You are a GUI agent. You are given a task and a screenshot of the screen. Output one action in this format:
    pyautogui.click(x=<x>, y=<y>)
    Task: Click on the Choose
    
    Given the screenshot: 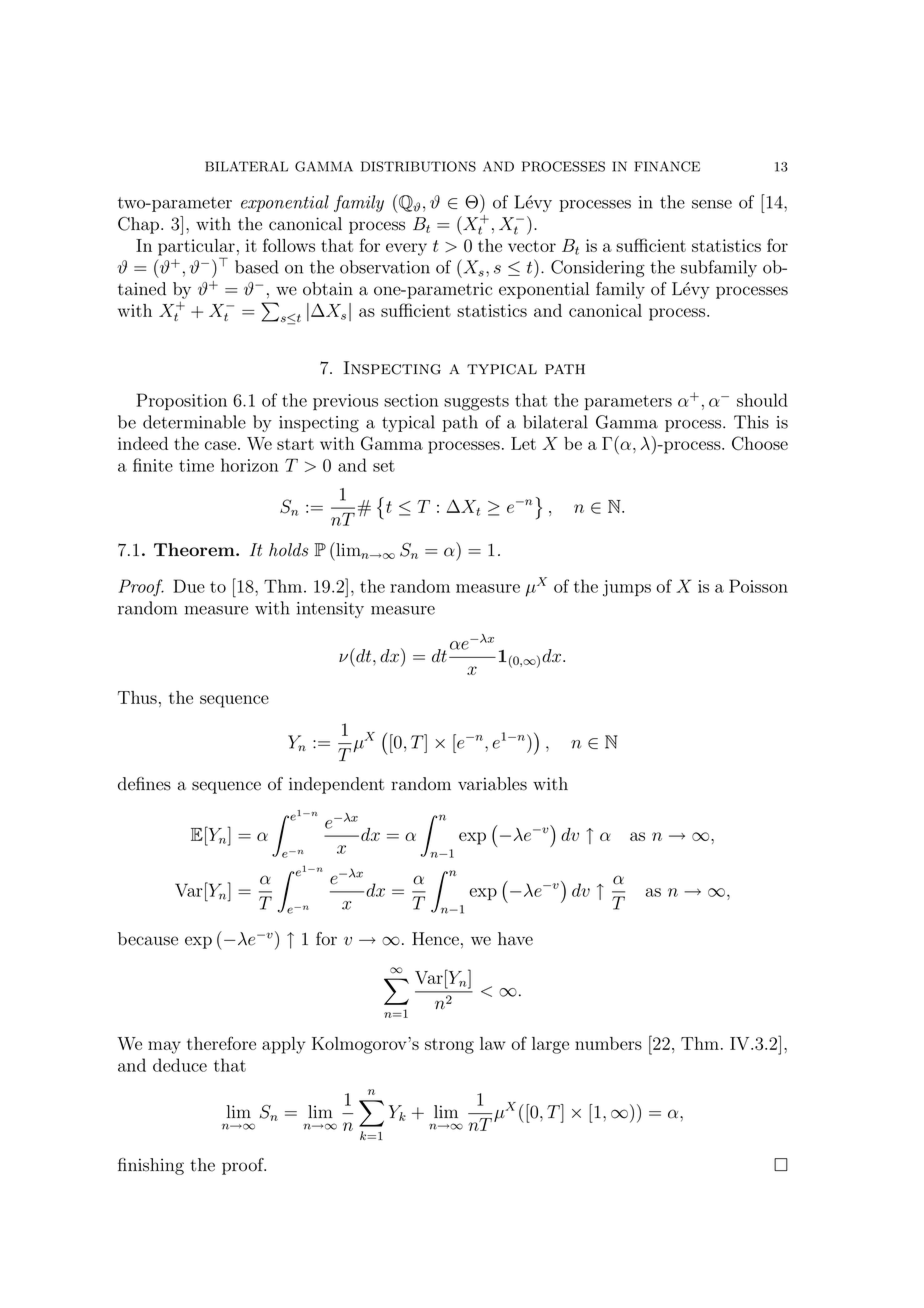 What is the action you would take?
    pyautogui.click(x=760, y=443)
